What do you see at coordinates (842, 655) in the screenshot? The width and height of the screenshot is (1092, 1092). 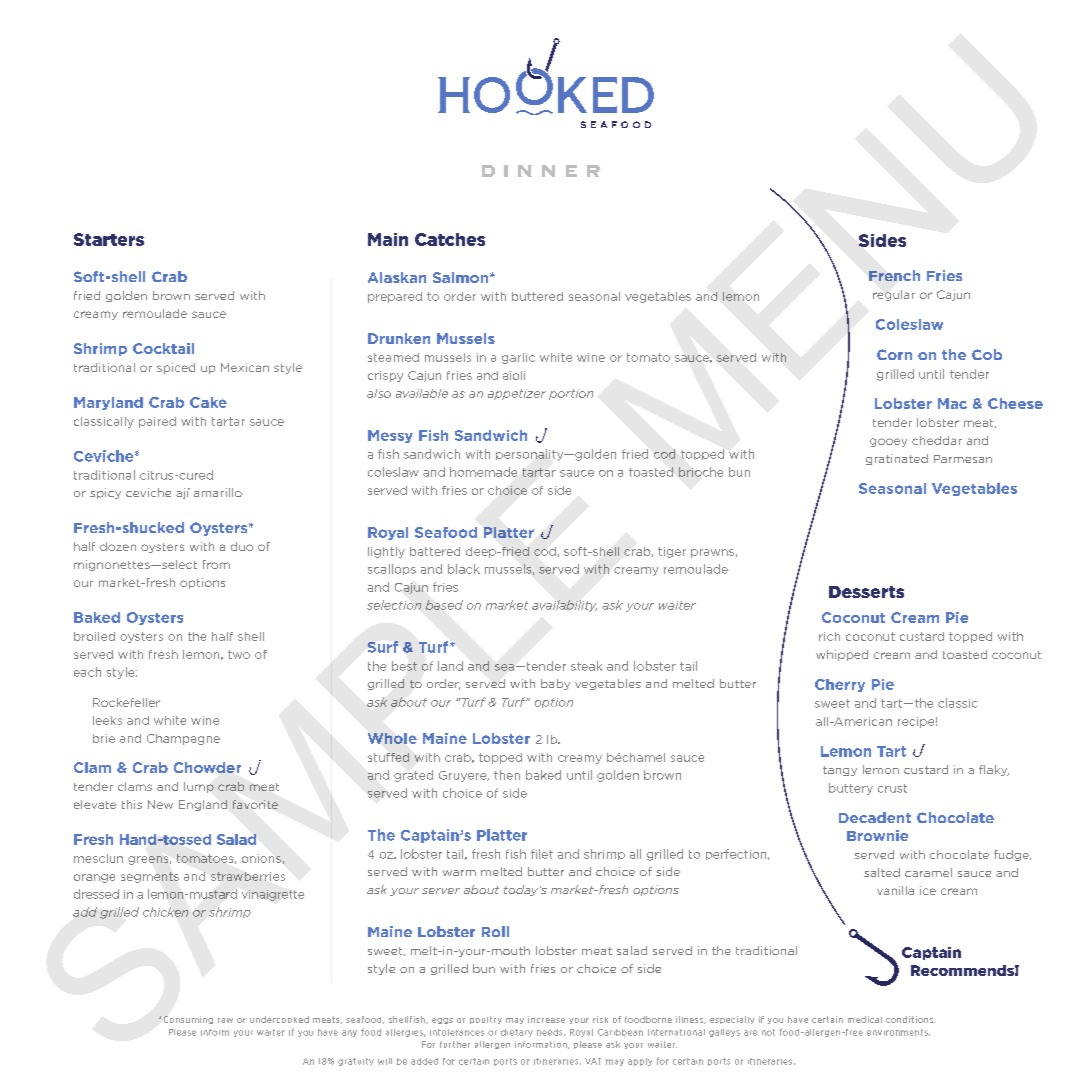 I see `whipped` at bounding box center [842, 655].
